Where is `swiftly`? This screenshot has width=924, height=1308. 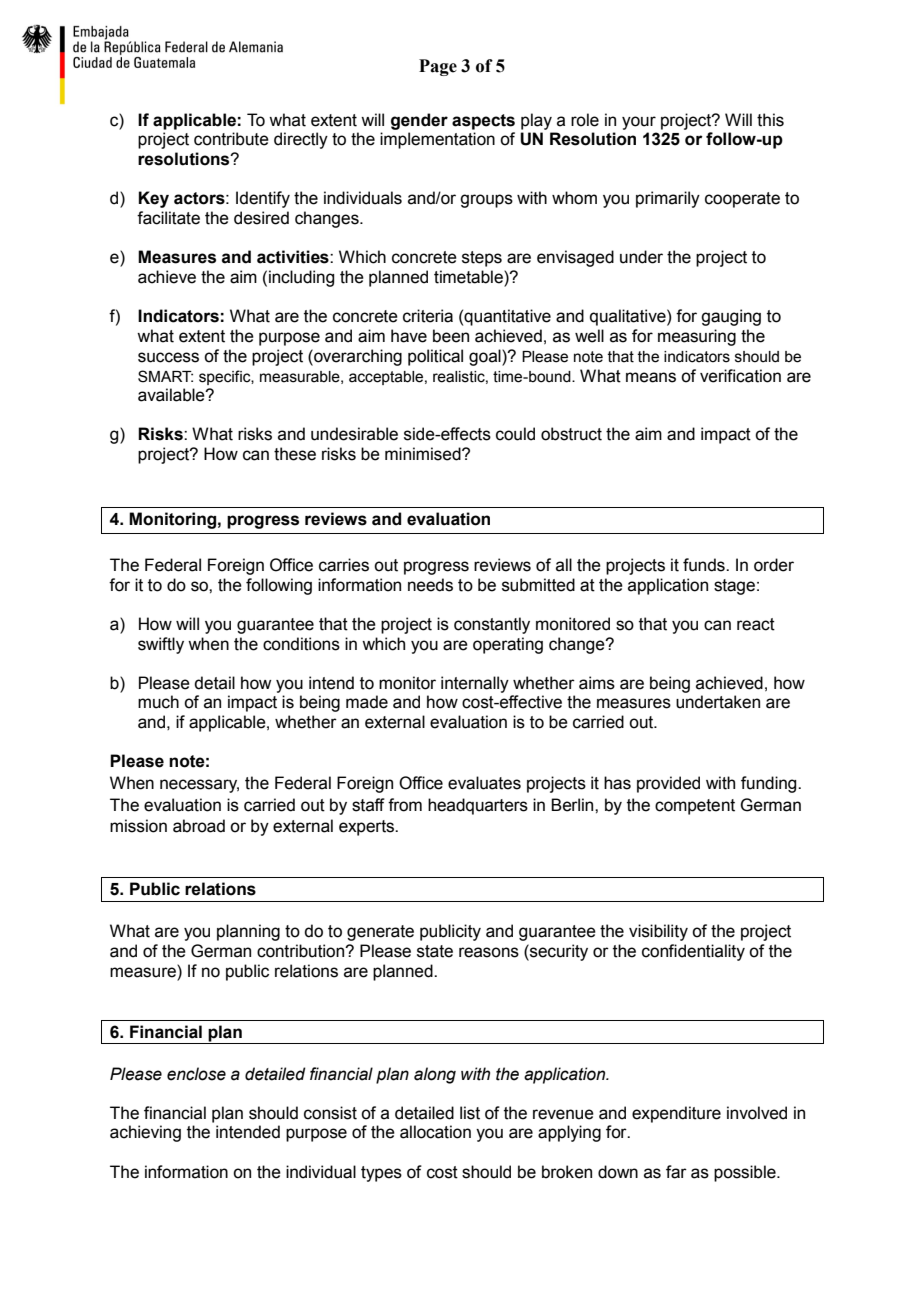
swiftly is located at coordinates (161, 645).
